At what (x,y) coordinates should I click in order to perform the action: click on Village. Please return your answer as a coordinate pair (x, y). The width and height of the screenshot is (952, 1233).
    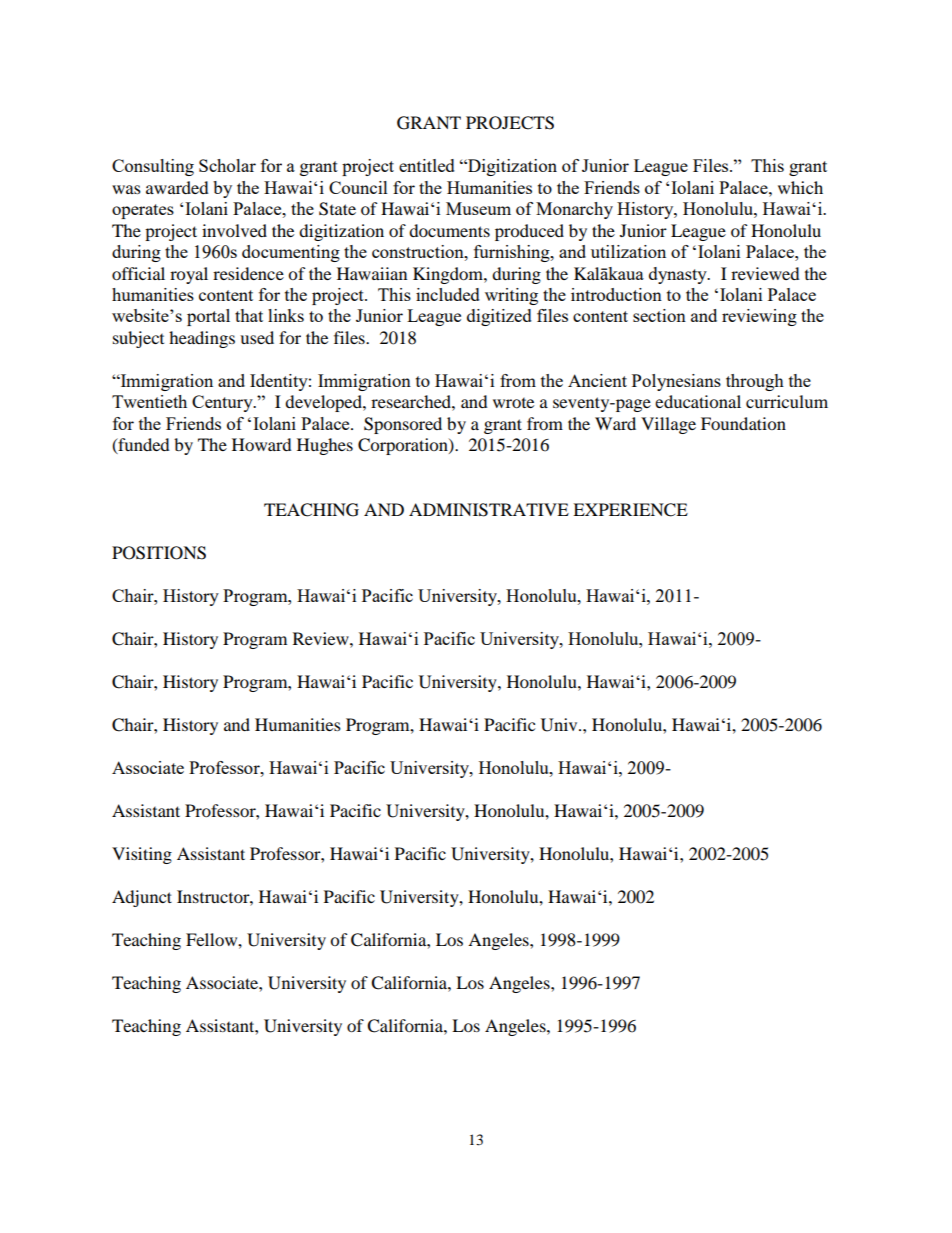
    Looking at the image, I should click on (668, 425).
